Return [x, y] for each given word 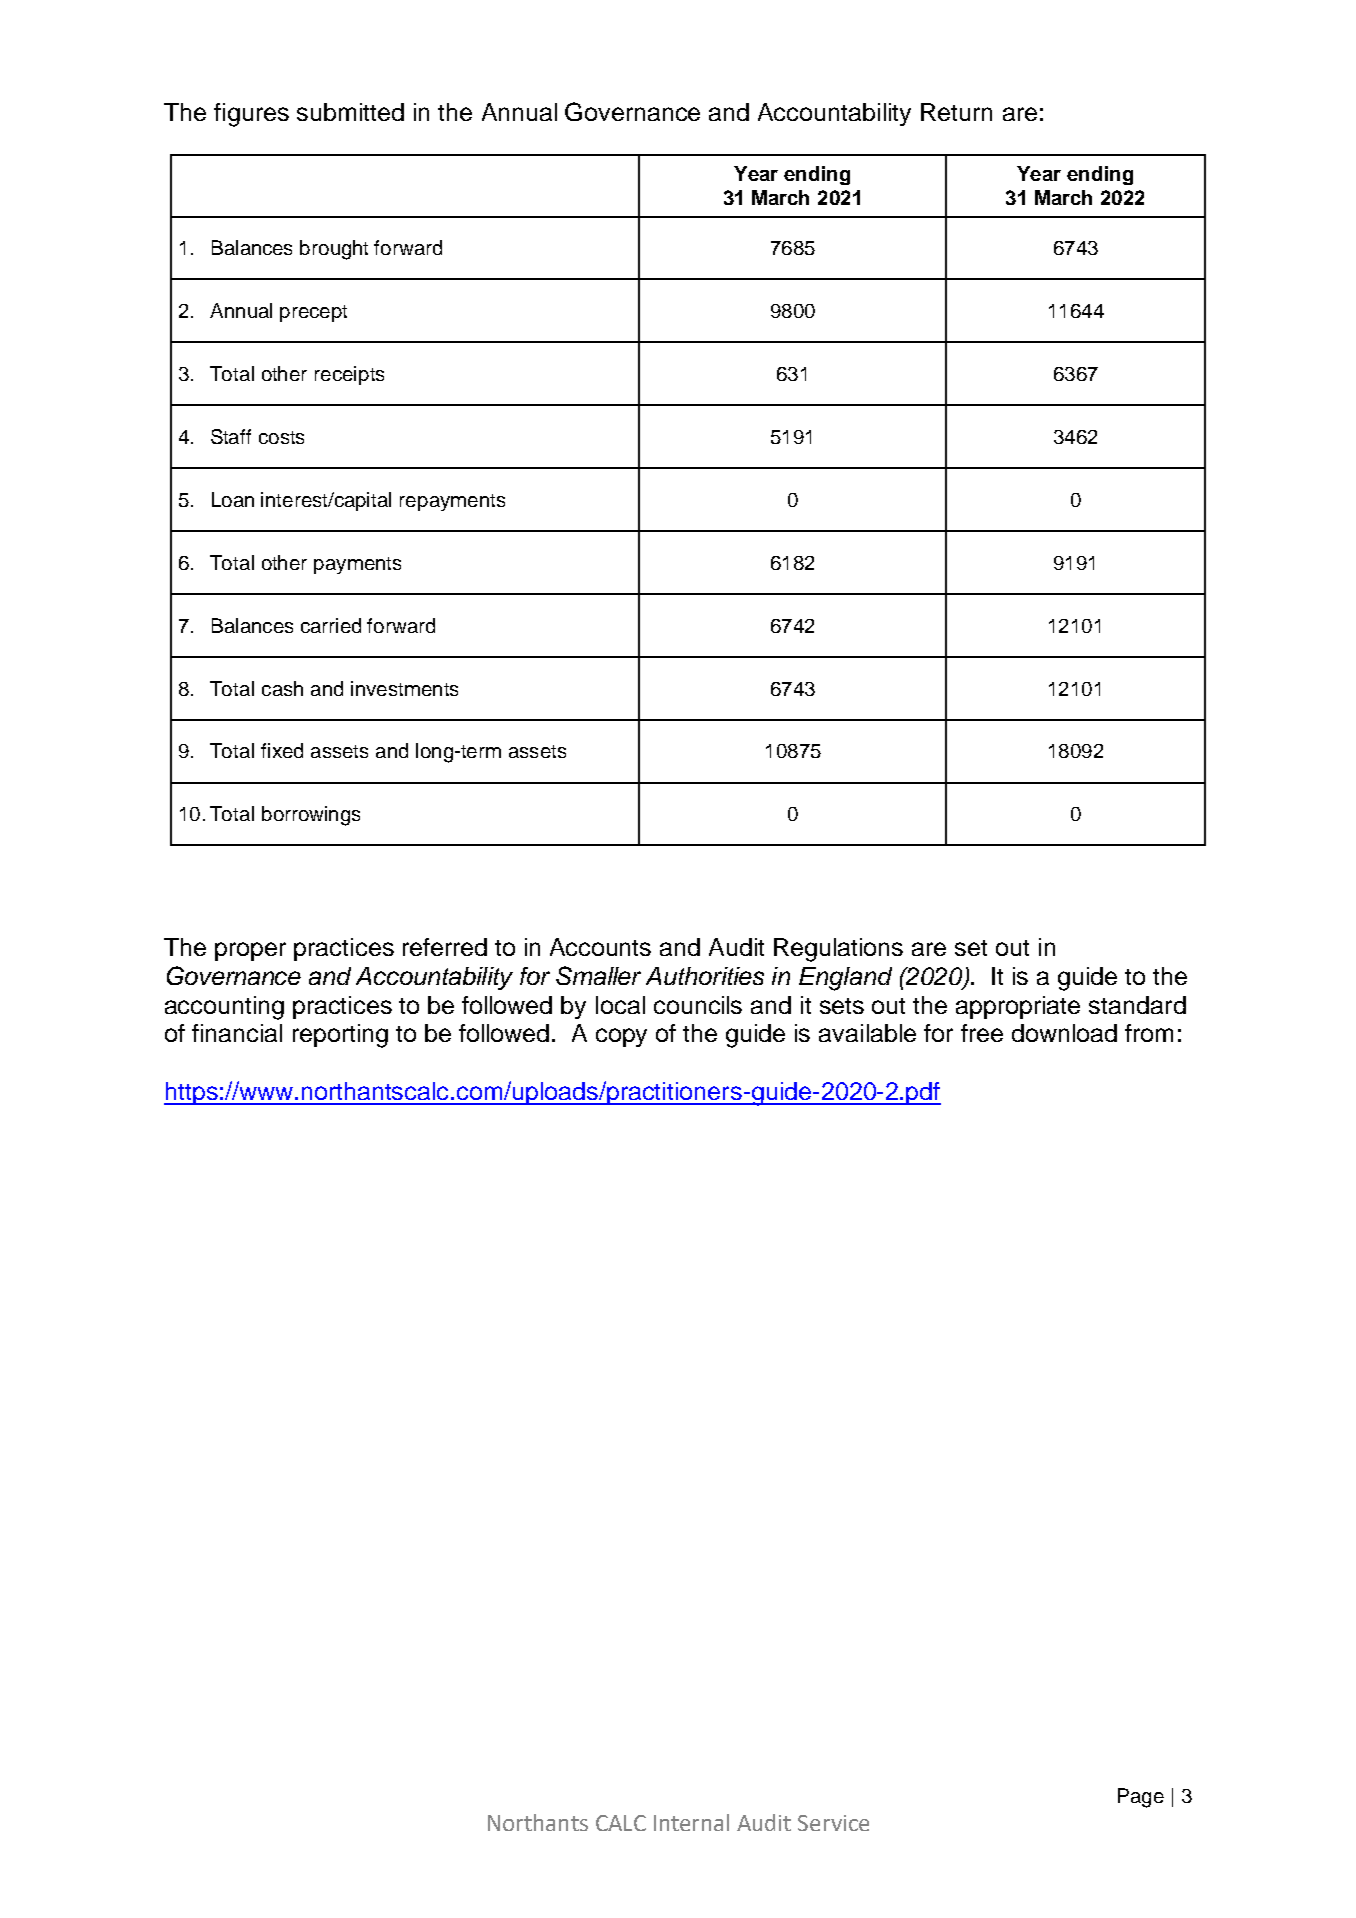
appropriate [1018, 1007]
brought [334, 250]
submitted [350, 112]
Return [956, 112]
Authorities [705, 976]
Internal [691, 1822]
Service [833, 1823]
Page [1141, 1798]
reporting [340, 1036]
